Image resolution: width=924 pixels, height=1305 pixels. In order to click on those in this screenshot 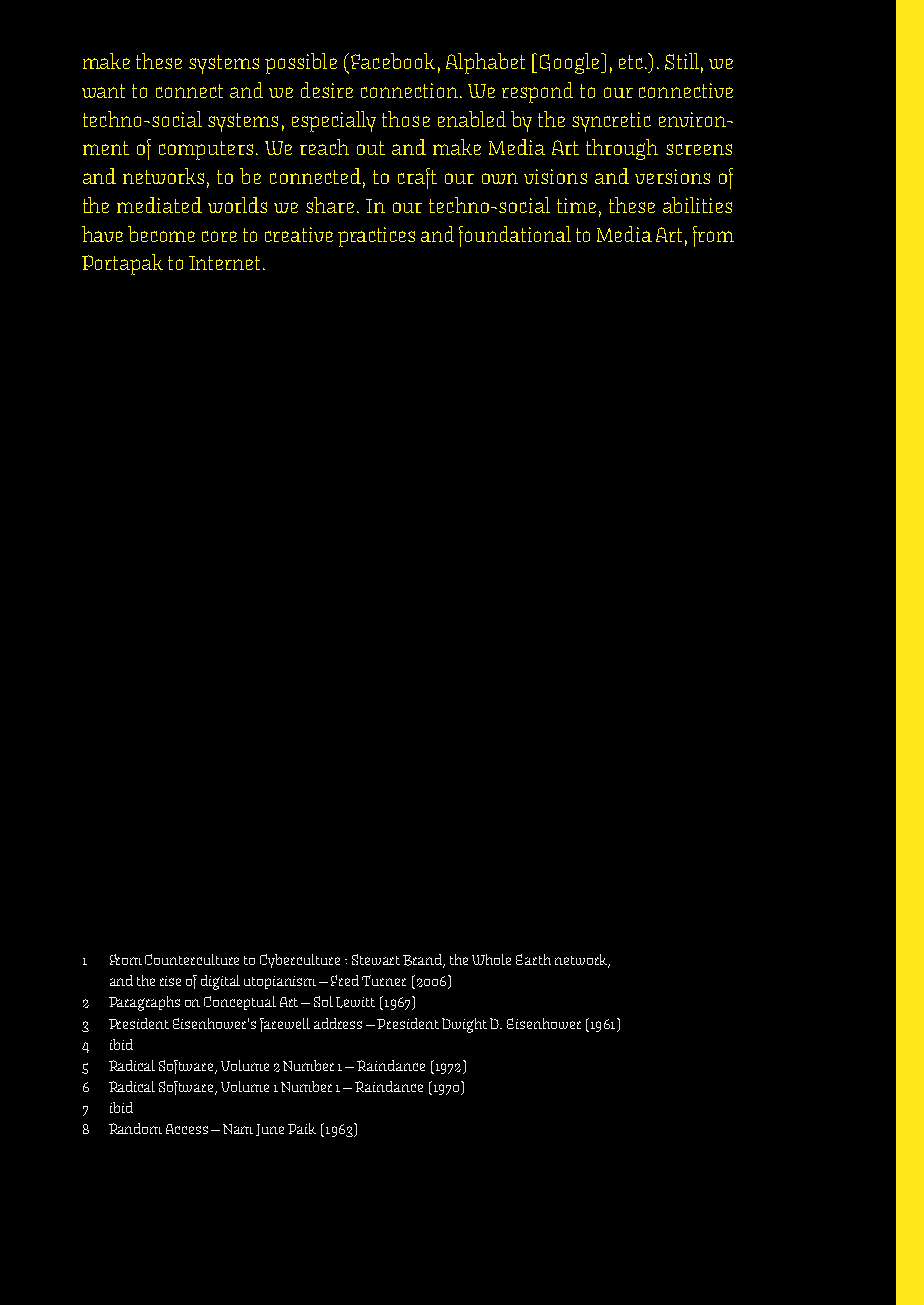, I will do `click(406, 119)`.
